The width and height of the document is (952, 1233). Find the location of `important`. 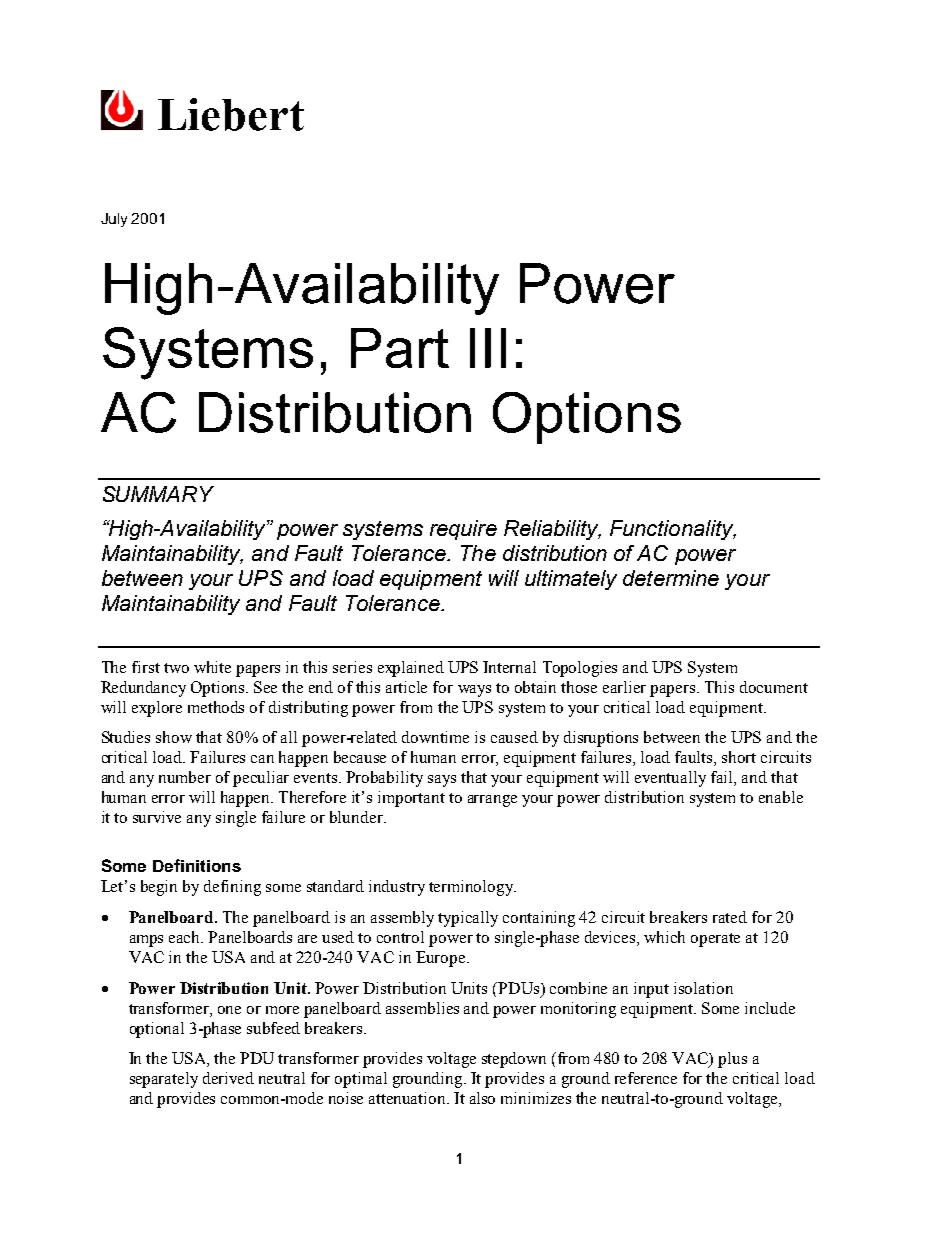

important is located at coordinates (411, 799).
